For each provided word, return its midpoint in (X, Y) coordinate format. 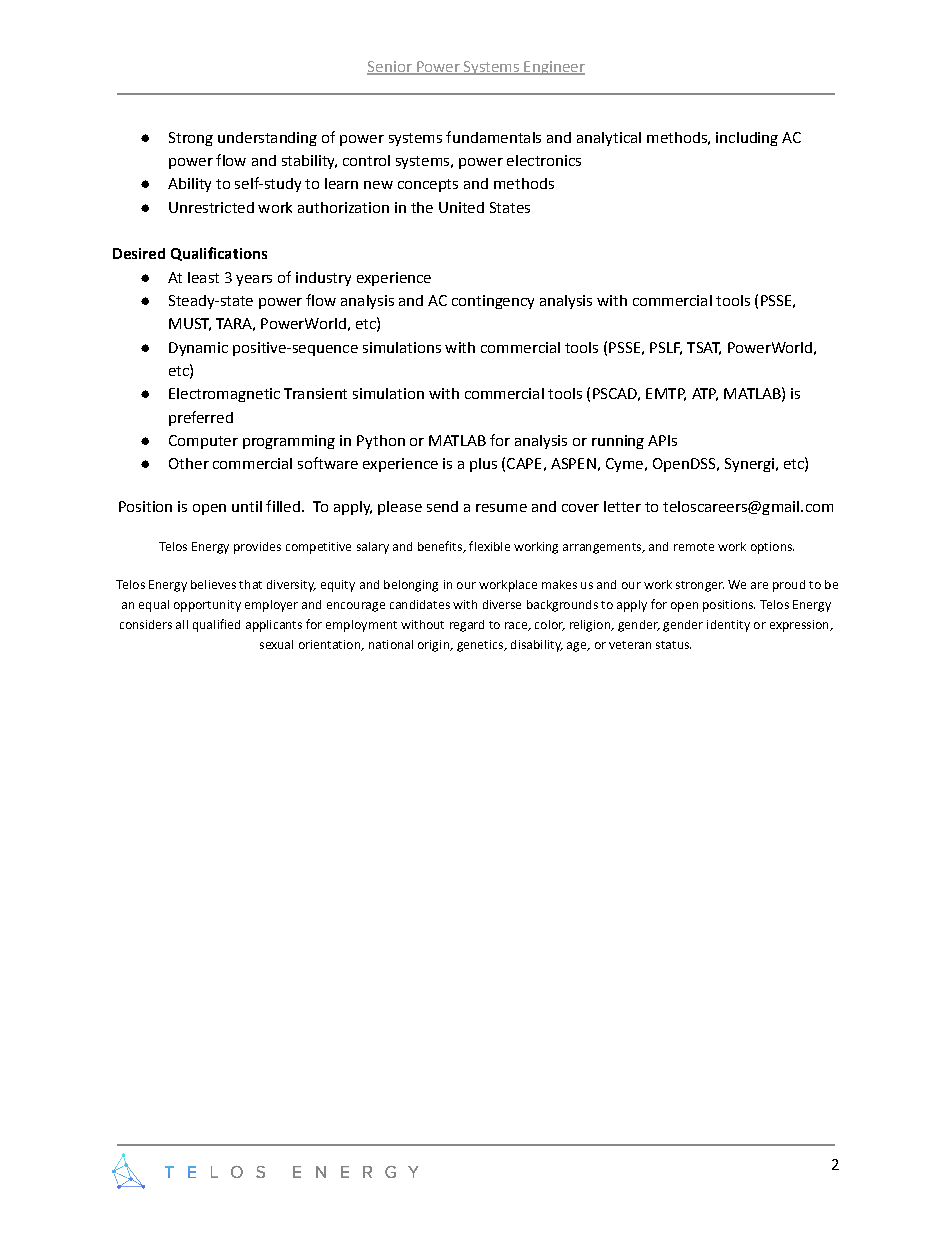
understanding (267, 139)
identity (728, 626)
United (461, 207)
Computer (203, 442)
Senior (390, 68)
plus (483, 465)
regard (467, 626)
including (747, 139)
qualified (216, 625)
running (618, 442)
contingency (493, 302)
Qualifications (219, 254)
